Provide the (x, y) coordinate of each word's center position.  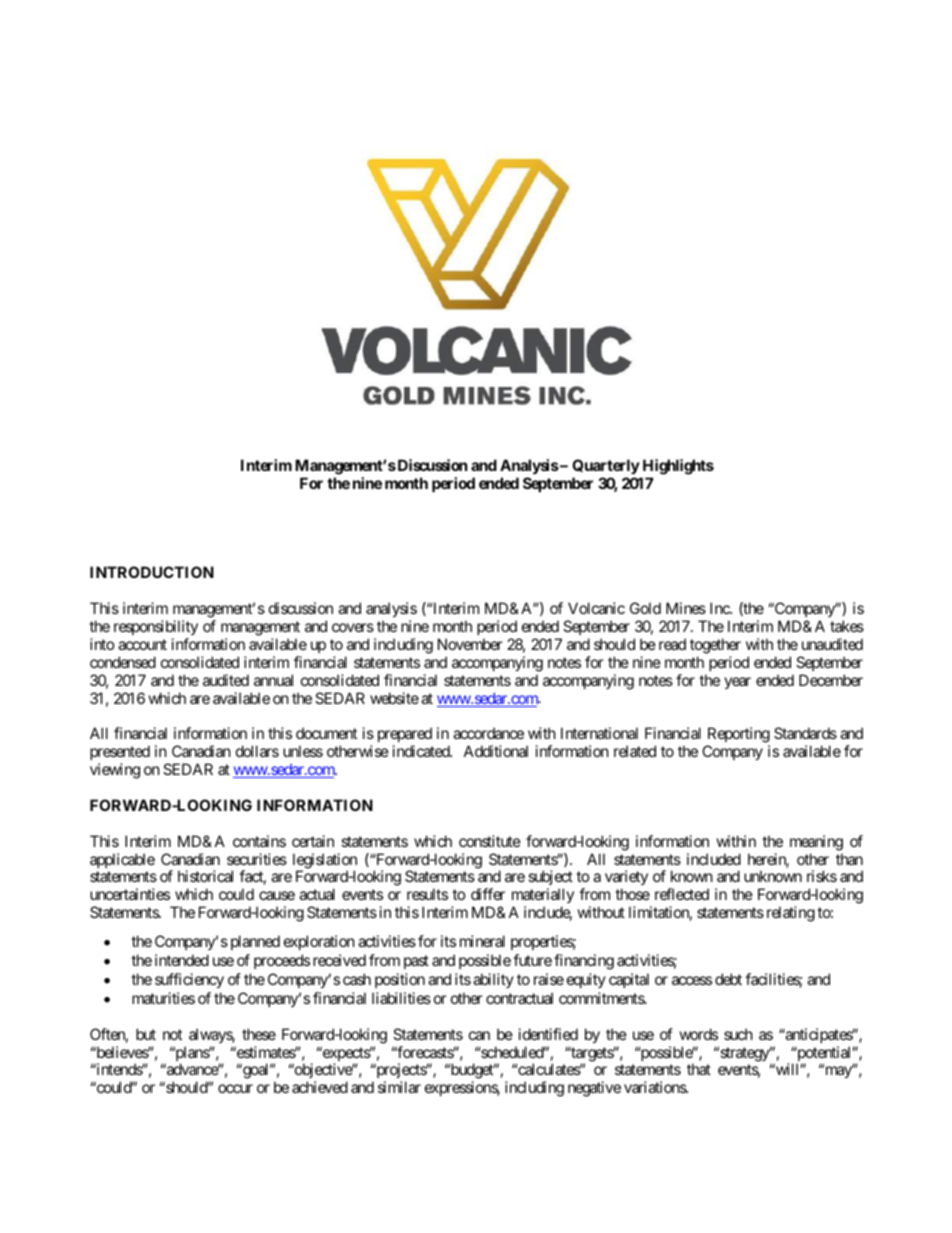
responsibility (156, 627)
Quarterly (606, 466)
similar (399, 1087)
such (738, 1034)
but (146, 1034)
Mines (686, 608)
